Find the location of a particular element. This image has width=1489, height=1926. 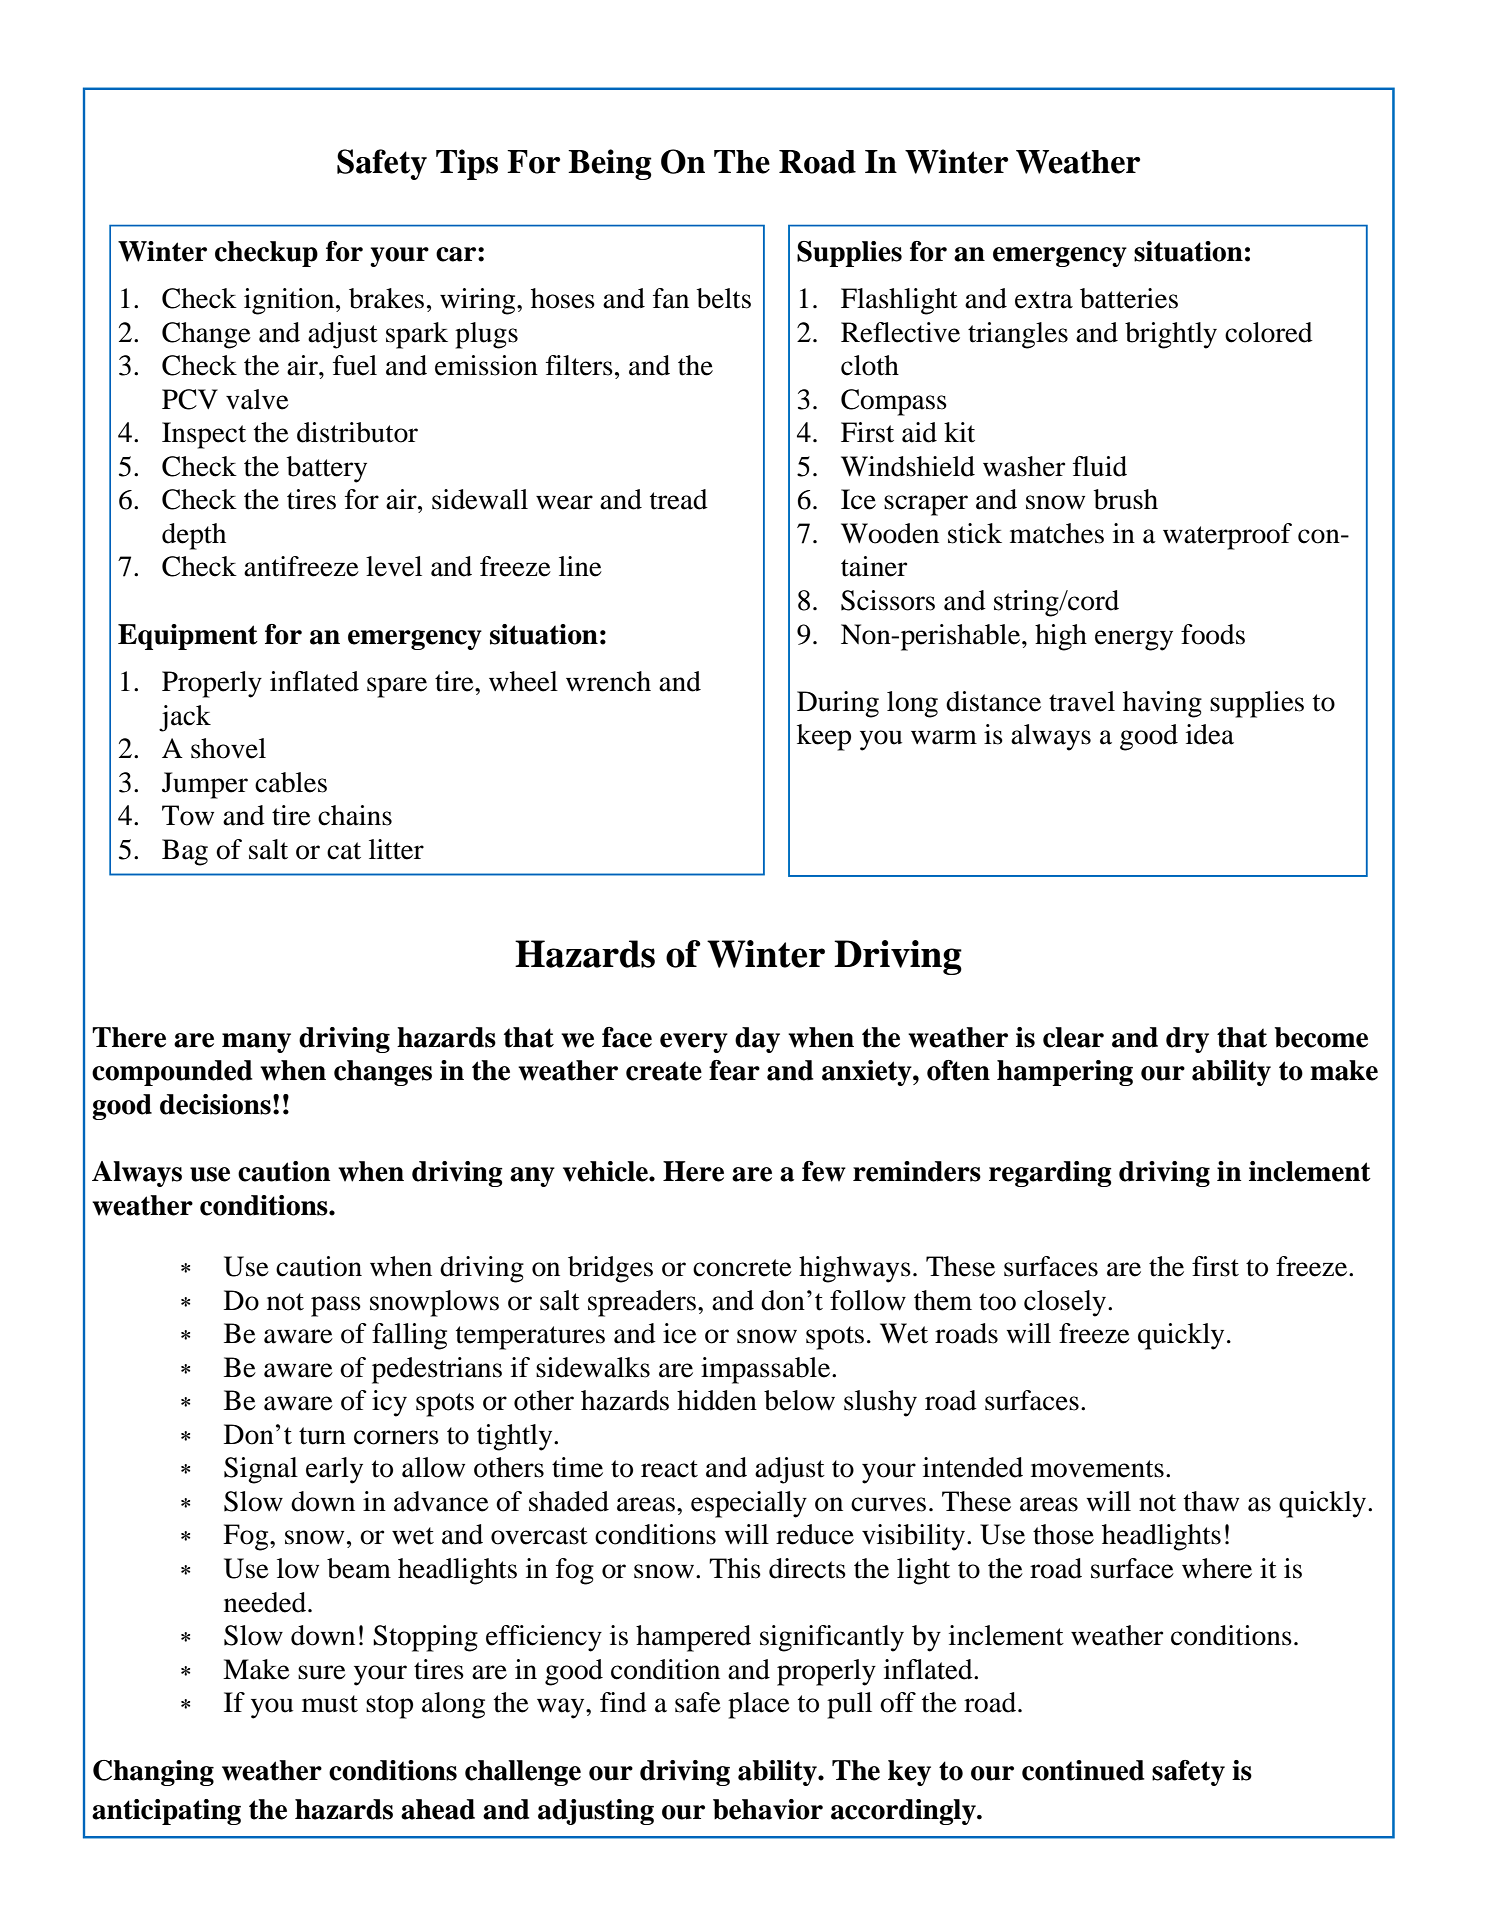

behavior is located at coordinates (768, 1809).
